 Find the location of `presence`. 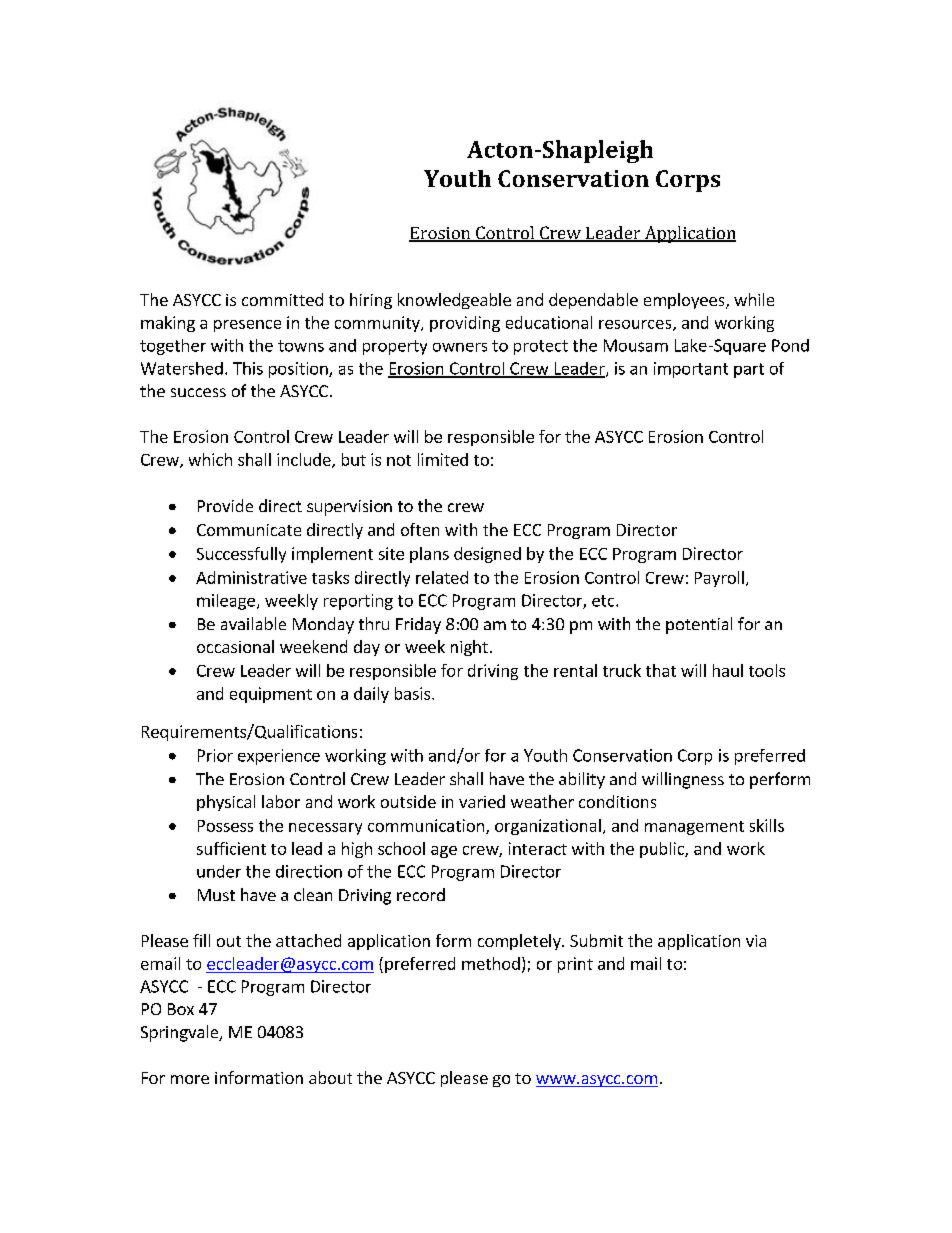

presence is located at coordinates (247, 326).
